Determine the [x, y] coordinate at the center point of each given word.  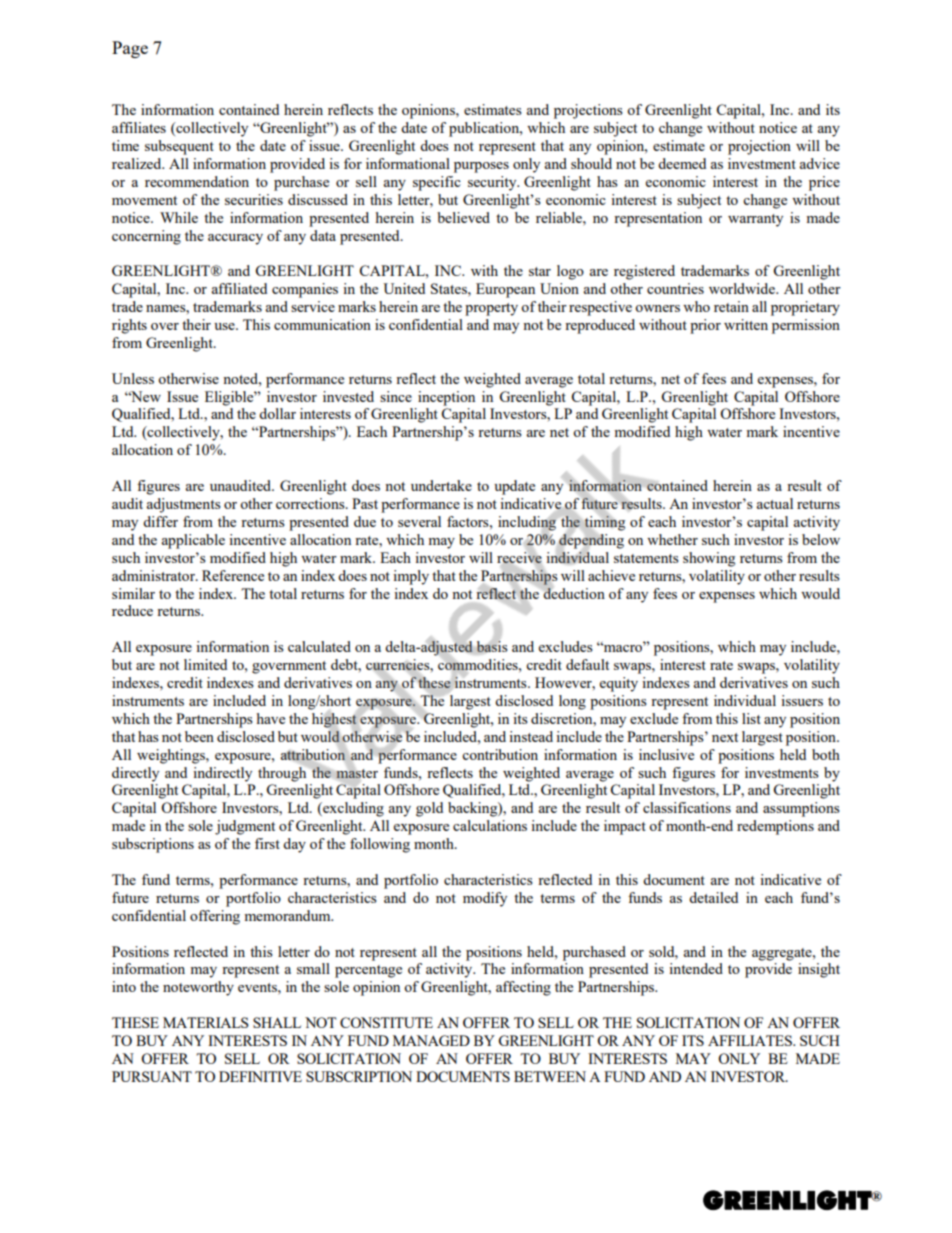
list [751, 718]
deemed [682, 163]
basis [492, 646]
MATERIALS [206, 1022]
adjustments [184, 505]
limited [205, 664]
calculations [490, 825]
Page [130, 49]
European [505, 290]
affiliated [239, 288]
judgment [245, 827]
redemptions [775, 827]
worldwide [743, 288]
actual [775, 503]
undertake [441, 485]
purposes [481, 167]
